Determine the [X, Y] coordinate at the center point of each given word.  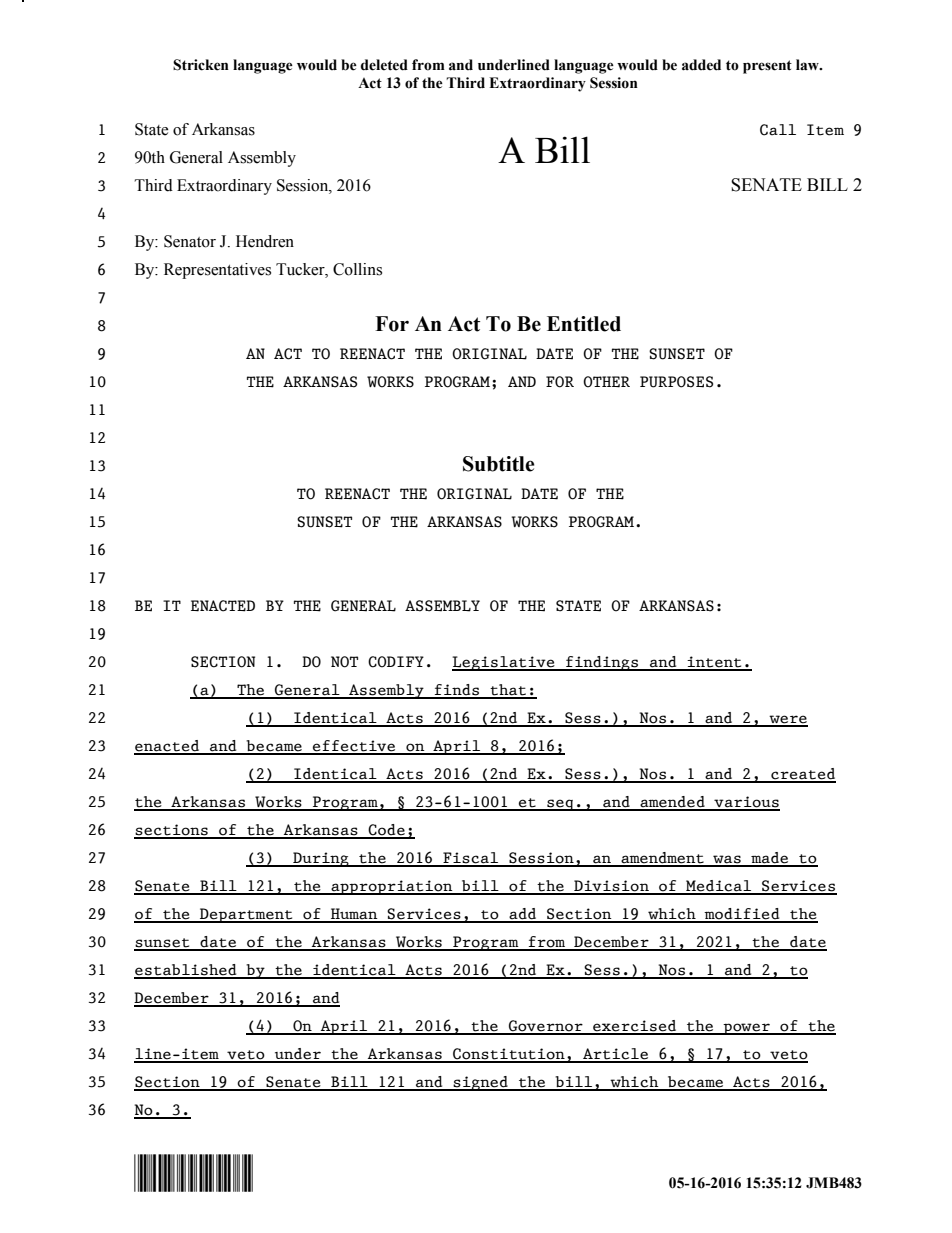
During [321, 859]
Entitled [584, 324]
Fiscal [471, 859]
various [746, 803]
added [701, 65]
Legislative [504, 663]
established [186, 971]
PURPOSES [676, 382]
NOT [344, 662]
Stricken [201, 65]
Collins [357, 269]
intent [714, 663]
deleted [384, 65]
